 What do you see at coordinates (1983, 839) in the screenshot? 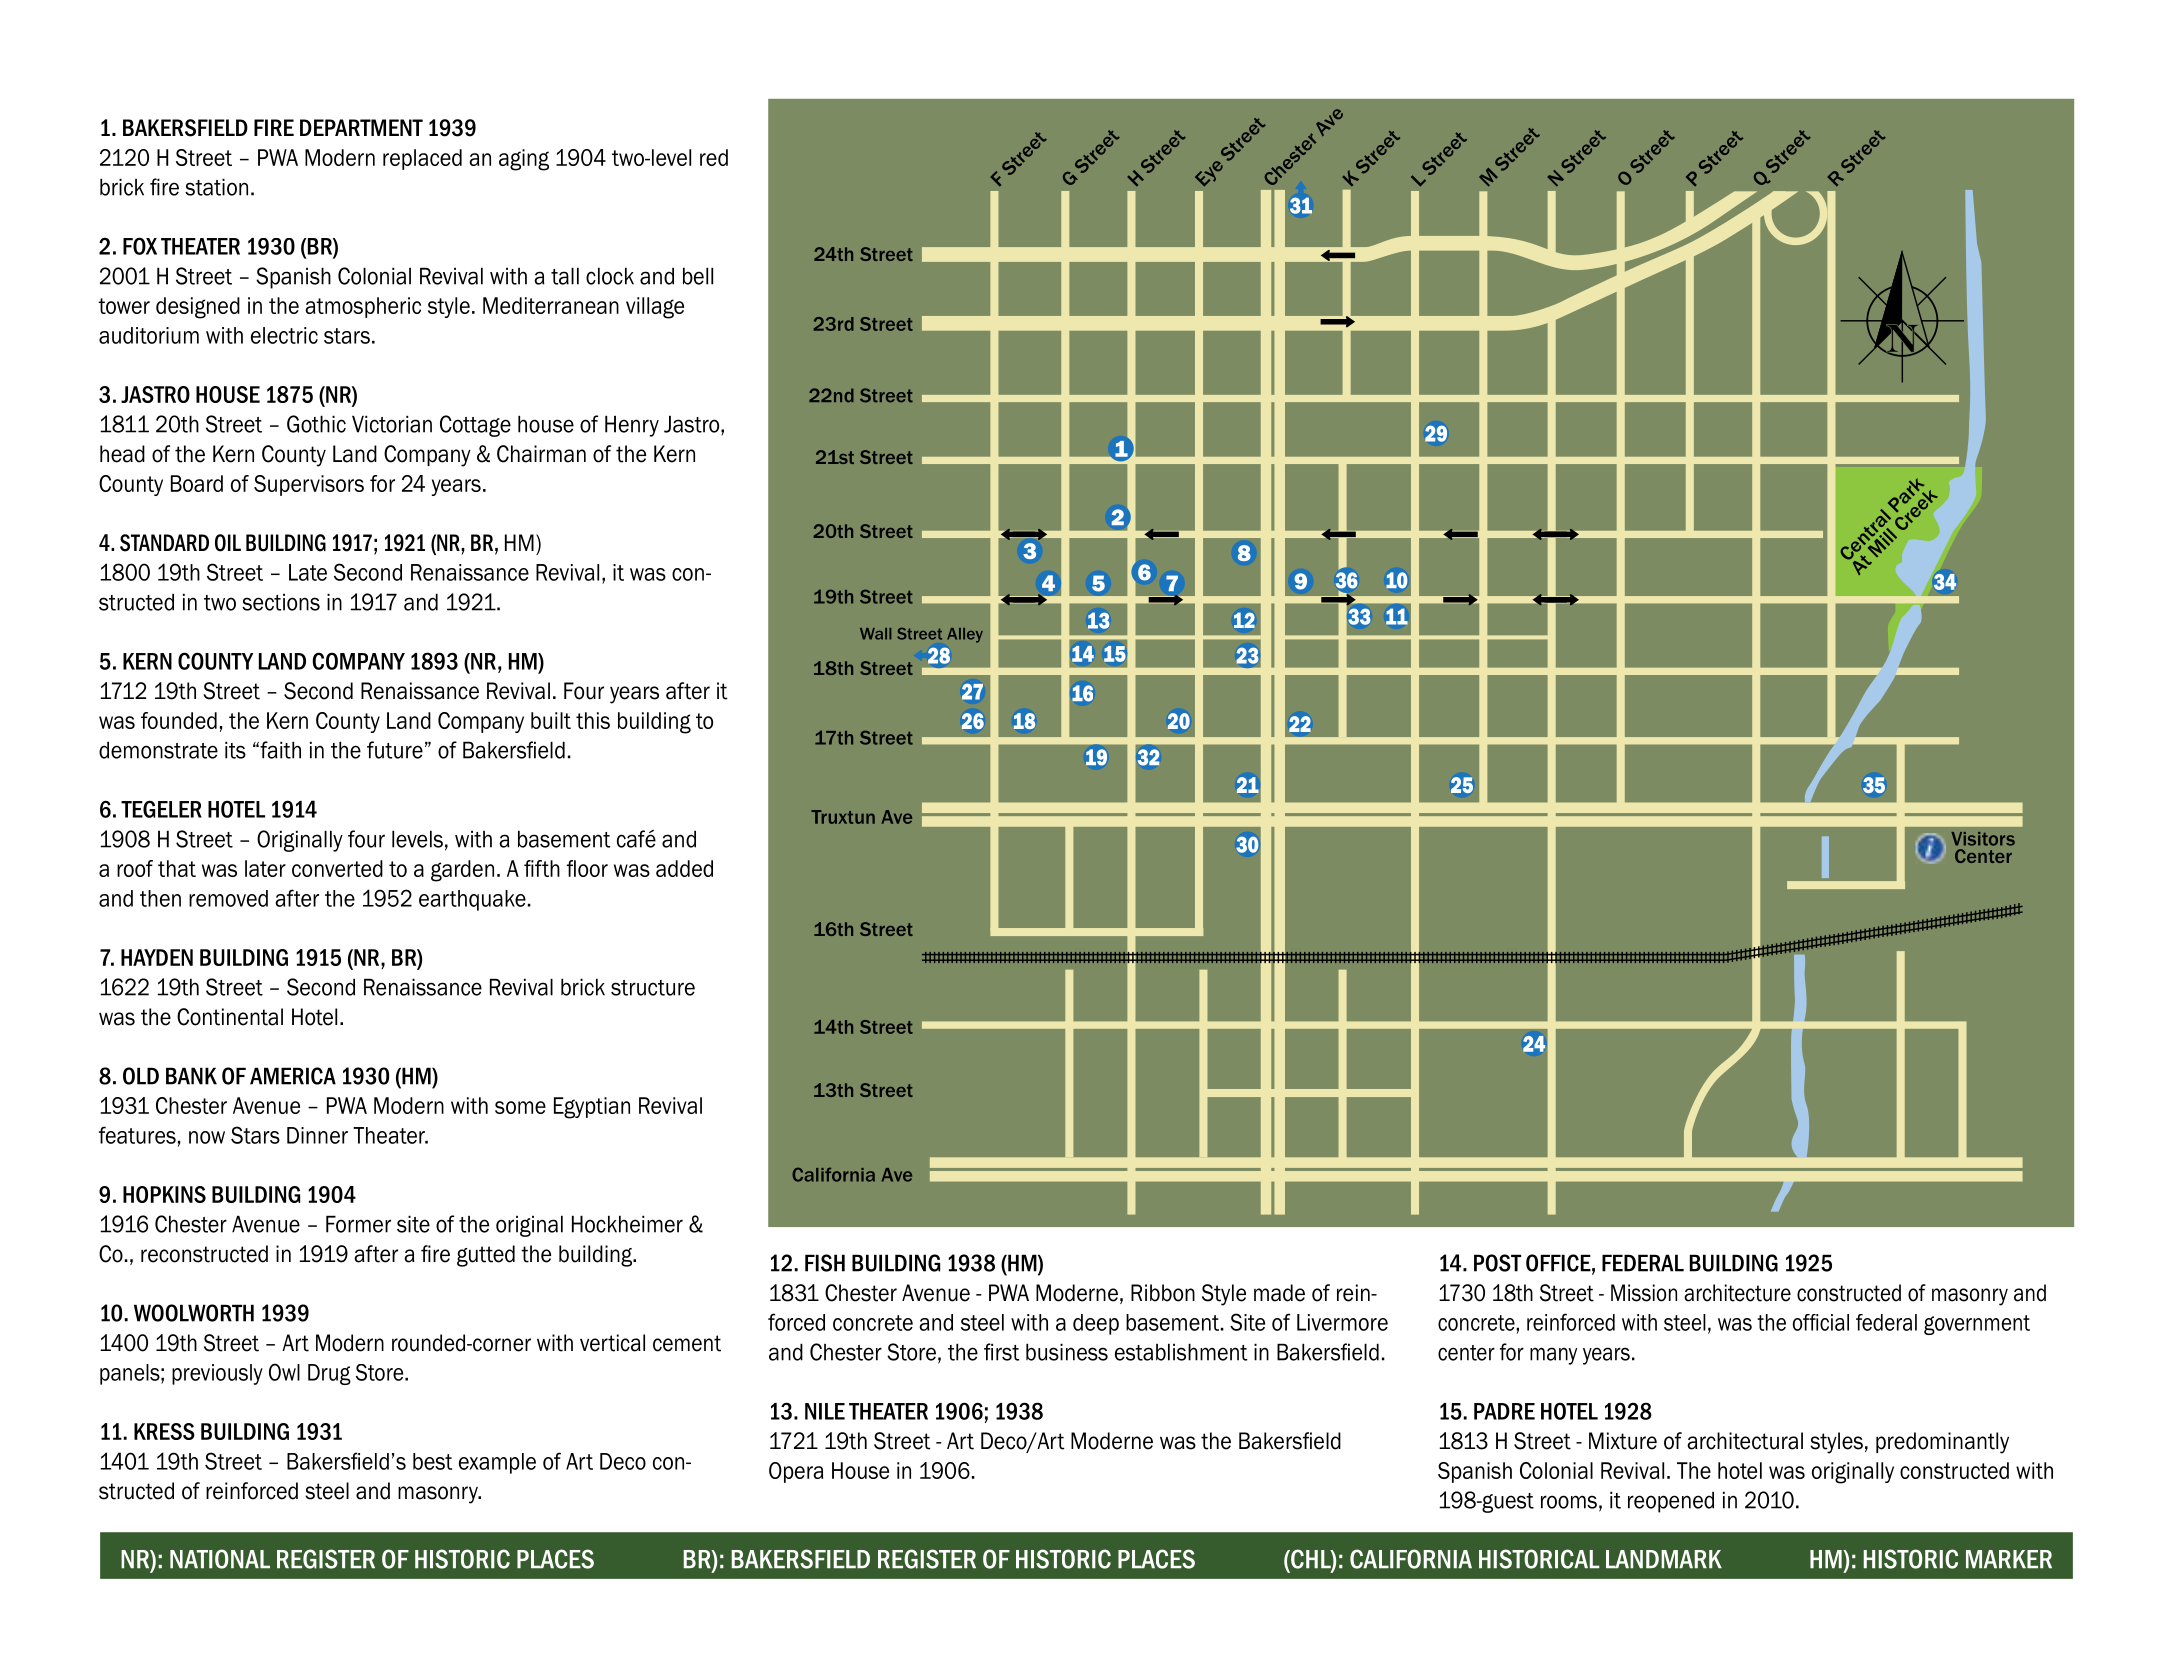
I see `Visitors` at bounding box center [1983, 839].
